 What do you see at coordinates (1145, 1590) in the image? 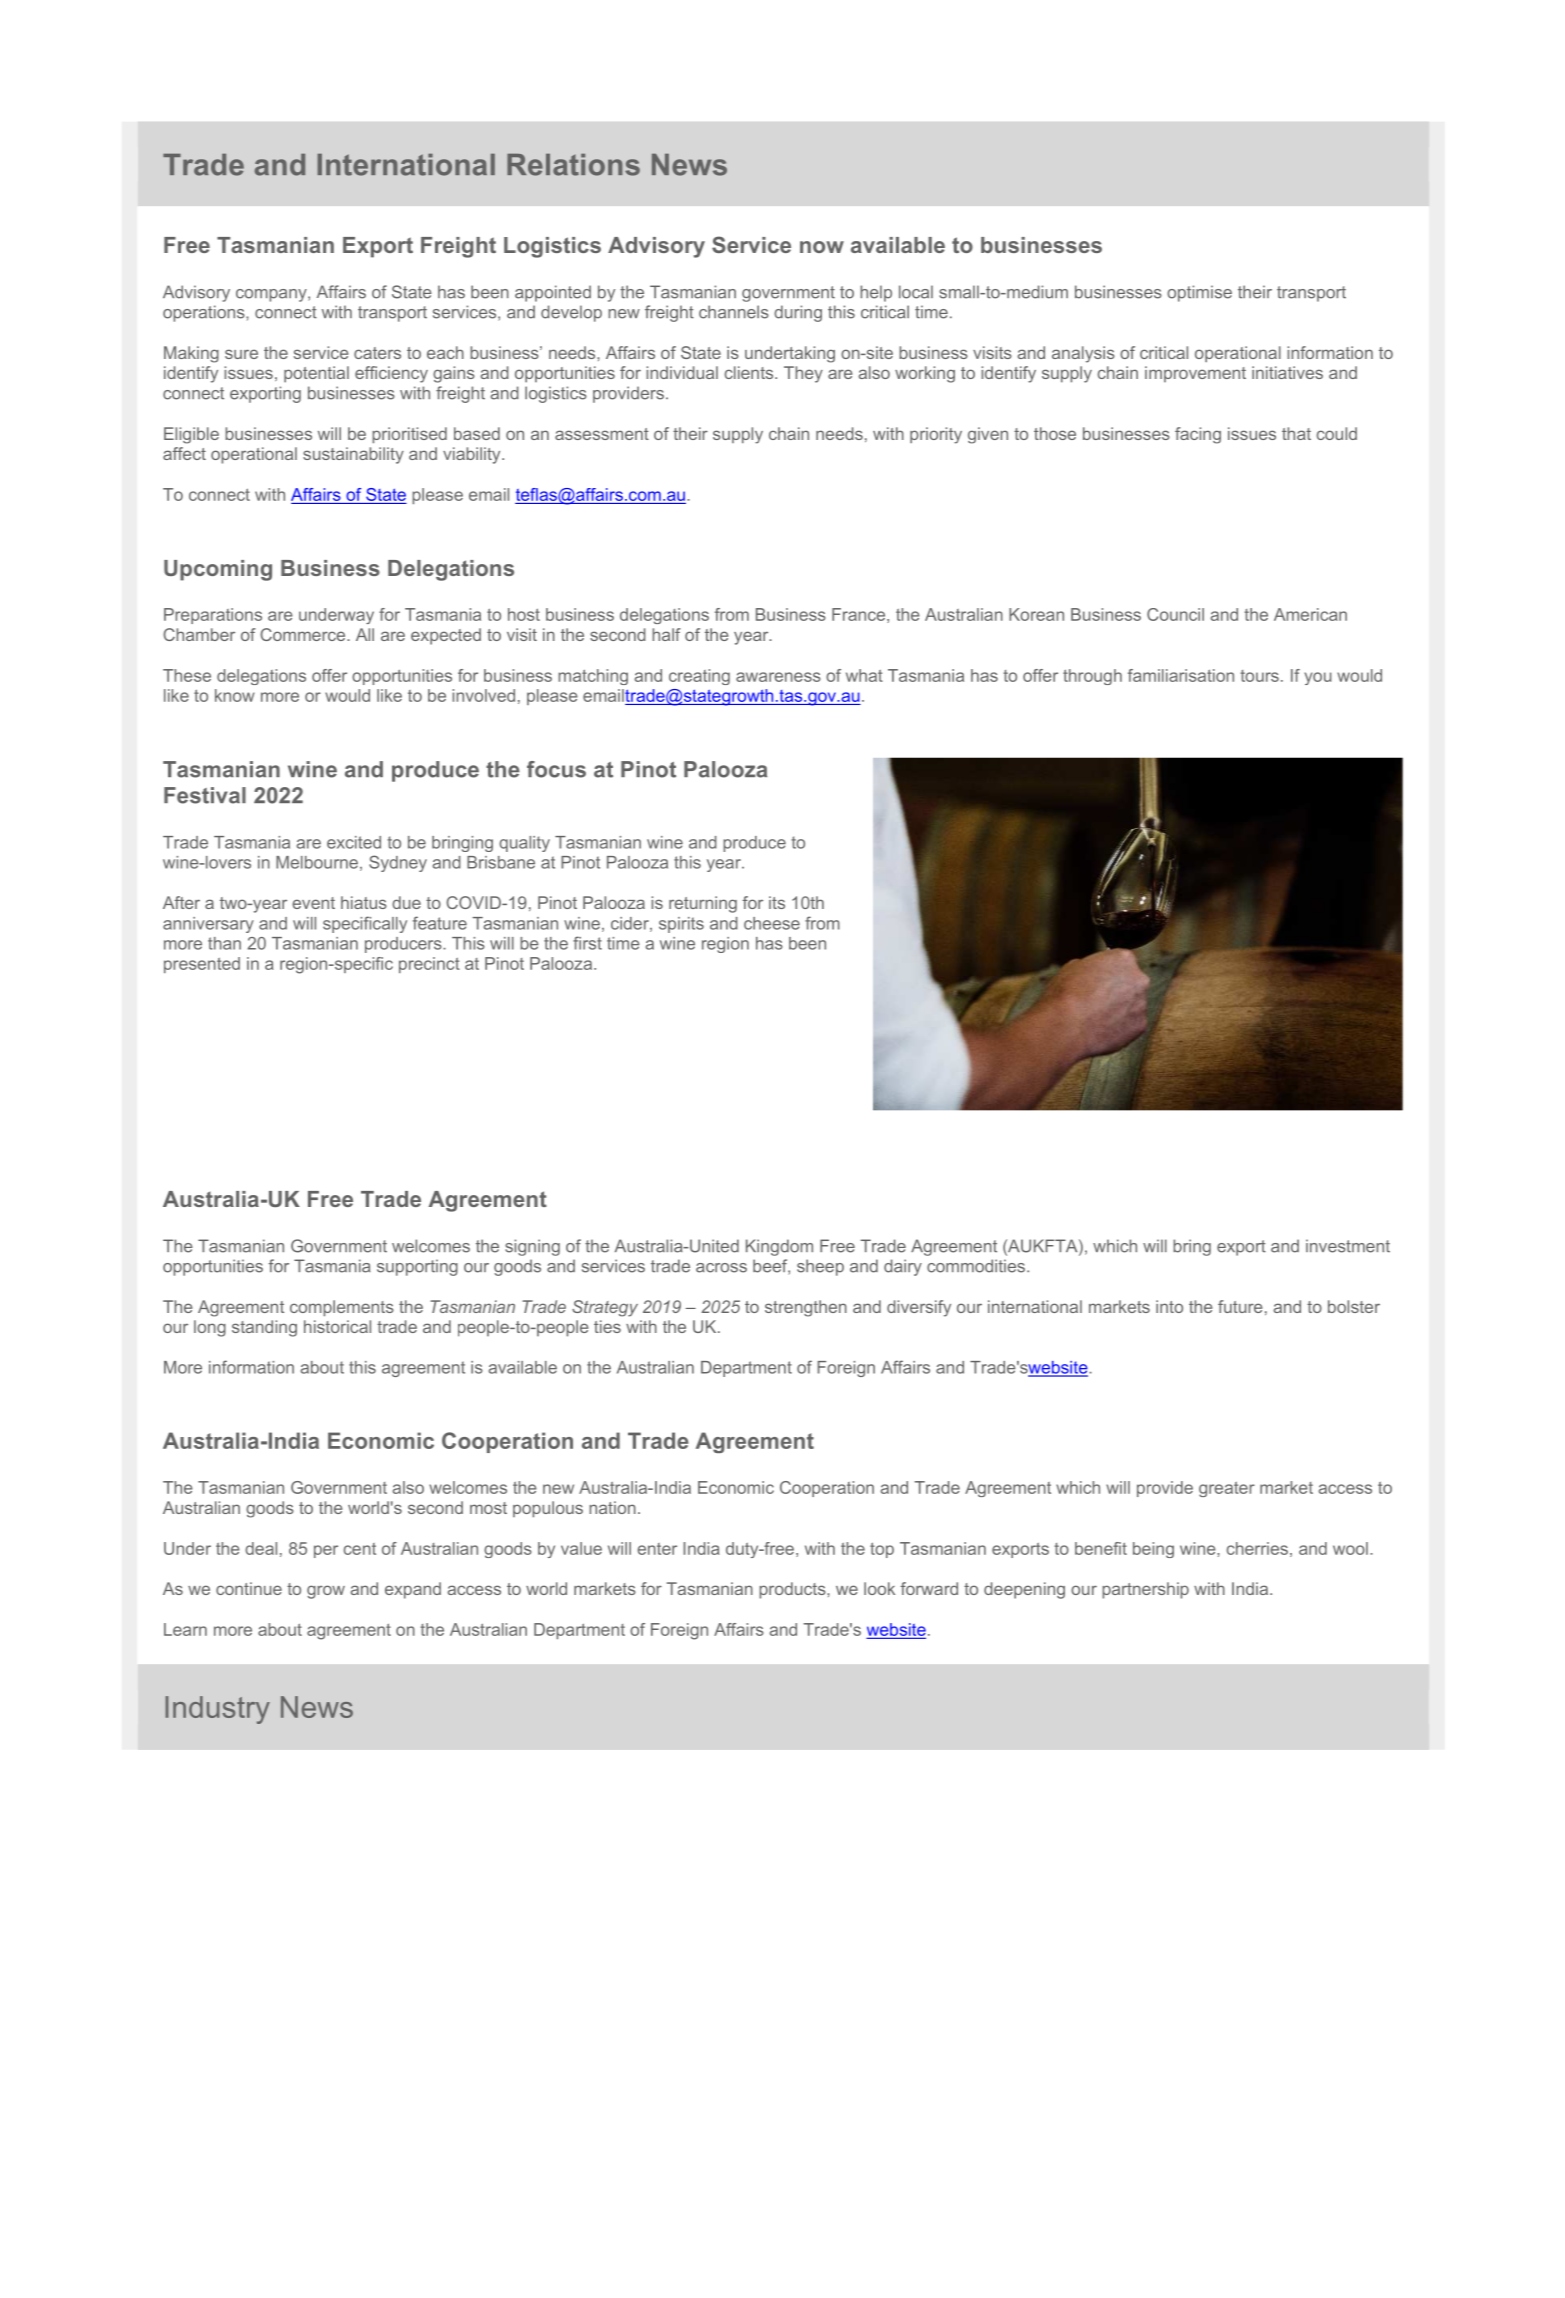
I see `partnership` at bounding box center [1145, 1590].
